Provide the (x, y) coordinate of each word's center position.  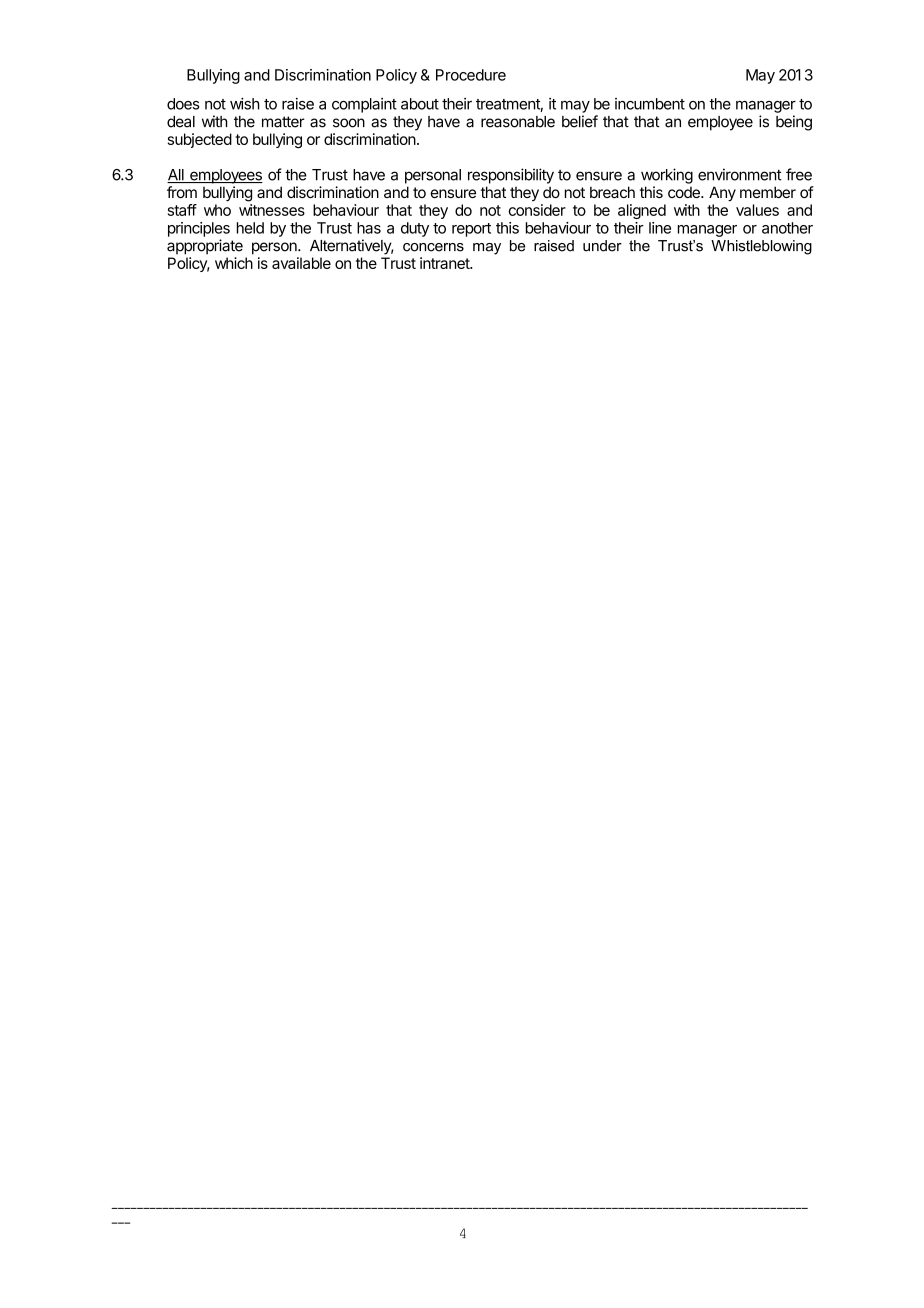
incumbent (650, 104)
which (234, 263)
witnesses (272, 210)
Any (722, 194)
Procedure (471, 75)
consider (537, 210)
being (794, 123)
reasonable (518, 122)
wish (245, 103)
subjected (200, 140)
